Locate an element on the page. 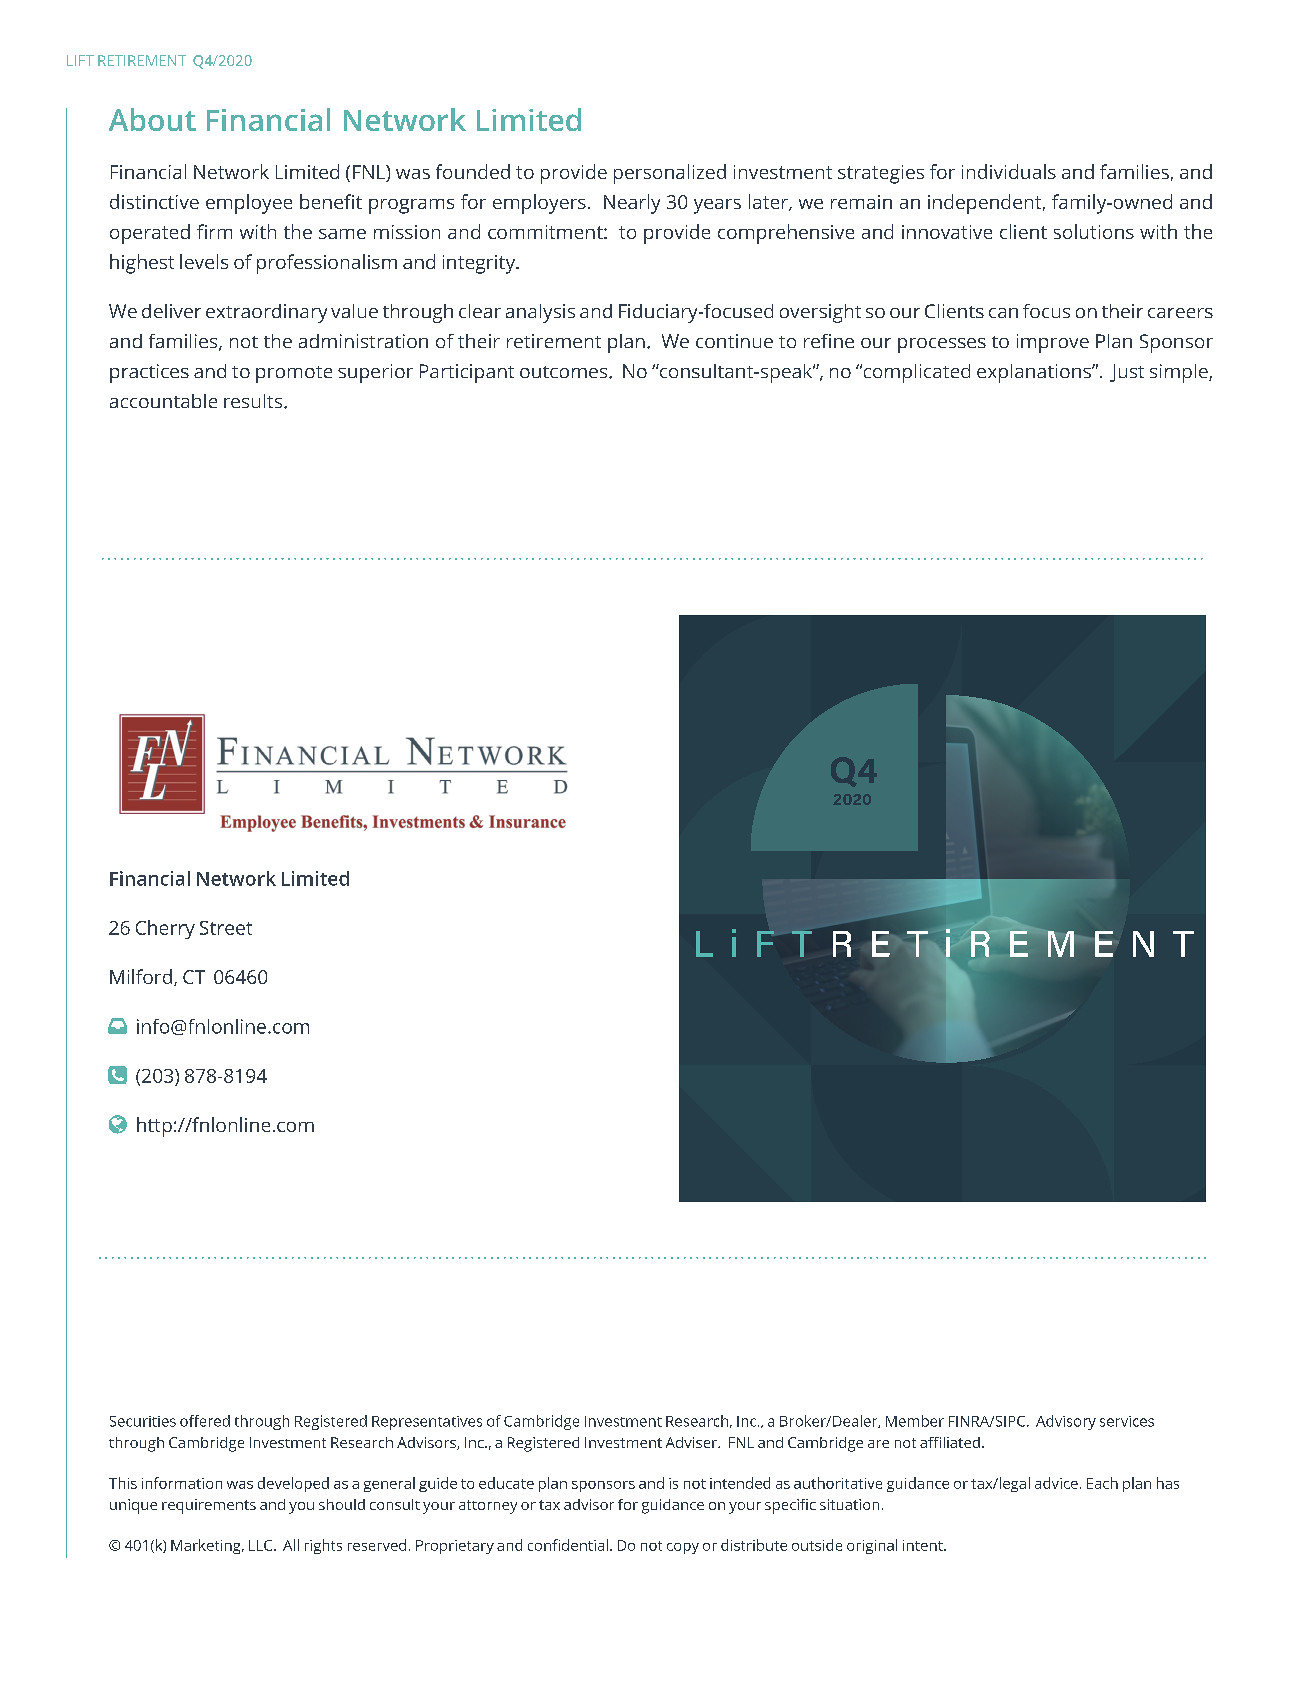 The width and height of the image is (1312, 1697). results is located at coordinates (254, 401).
